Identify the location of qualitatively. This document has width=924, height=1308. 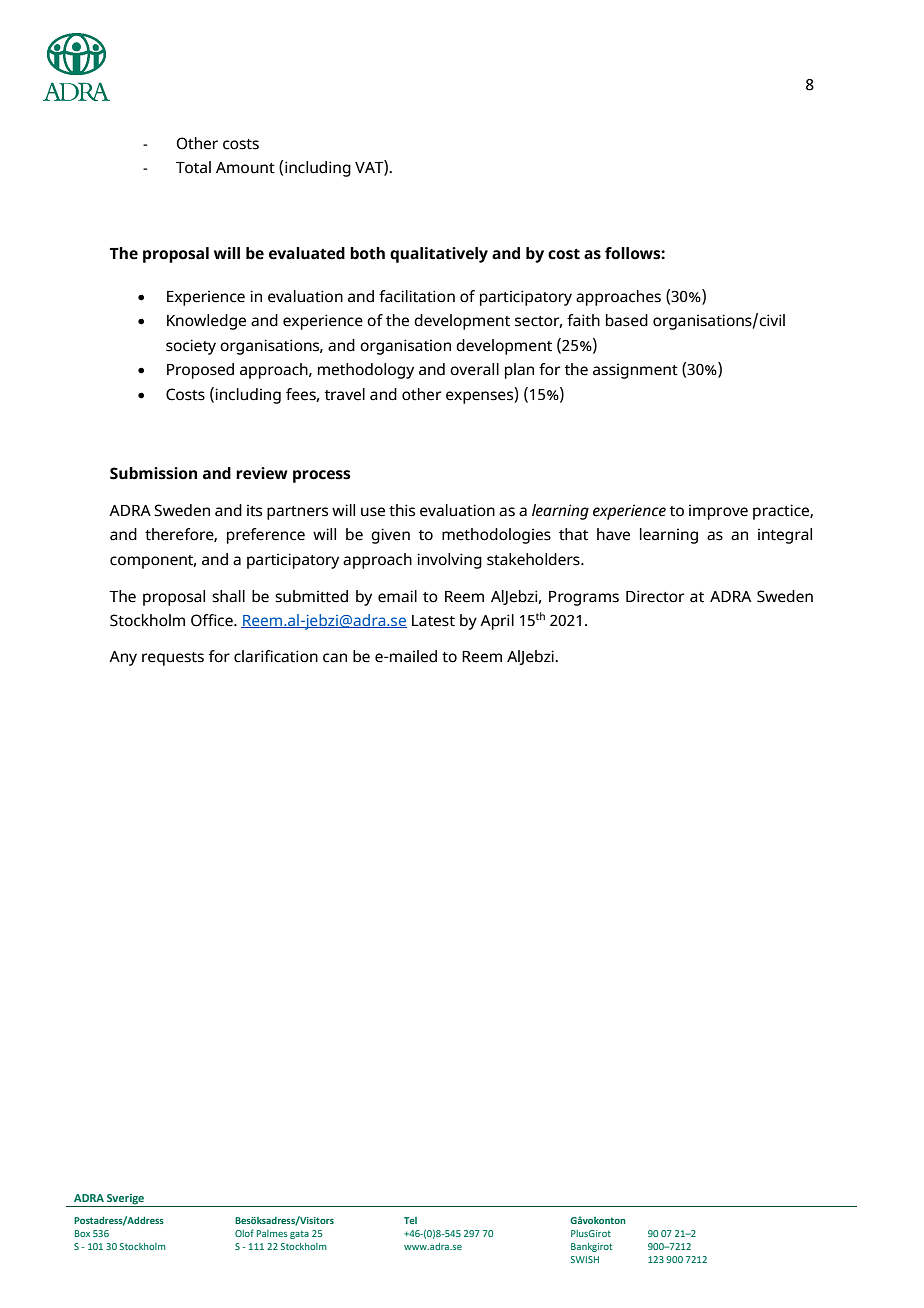
(439, 255).
